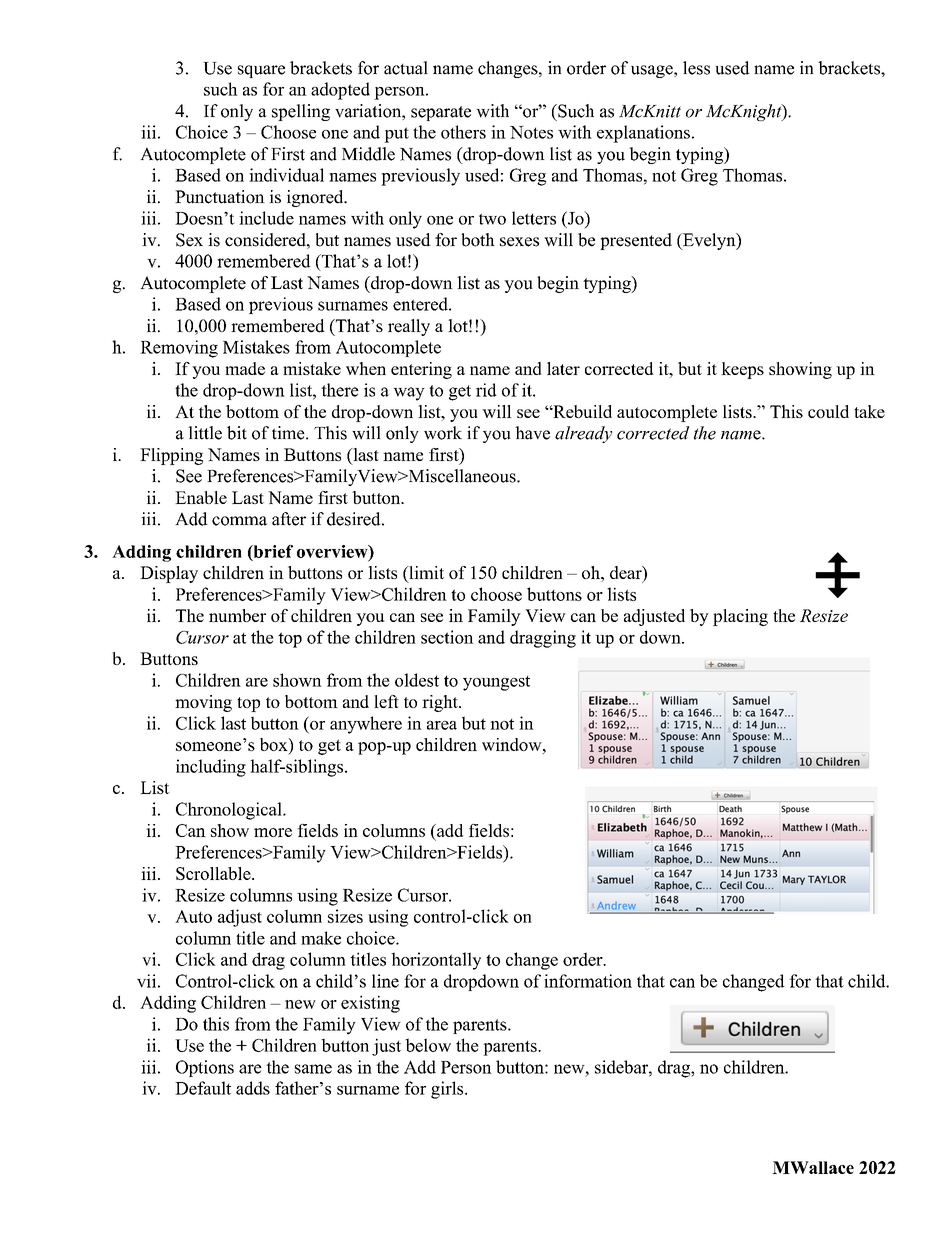  I want to click on square, so click(261, 71).
